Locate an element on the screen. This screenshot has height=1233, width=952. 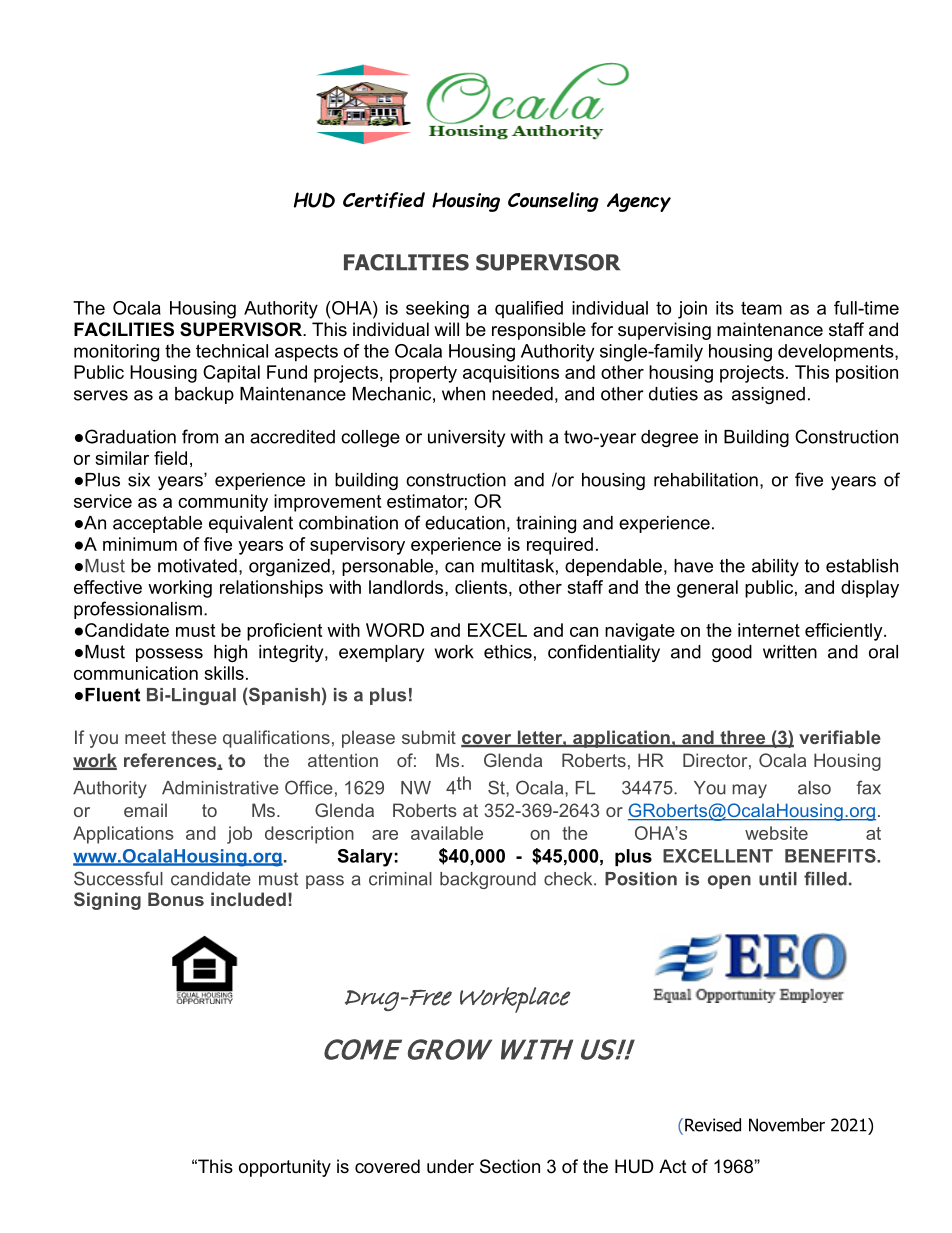
skills is located at coordinates (224, 673).
